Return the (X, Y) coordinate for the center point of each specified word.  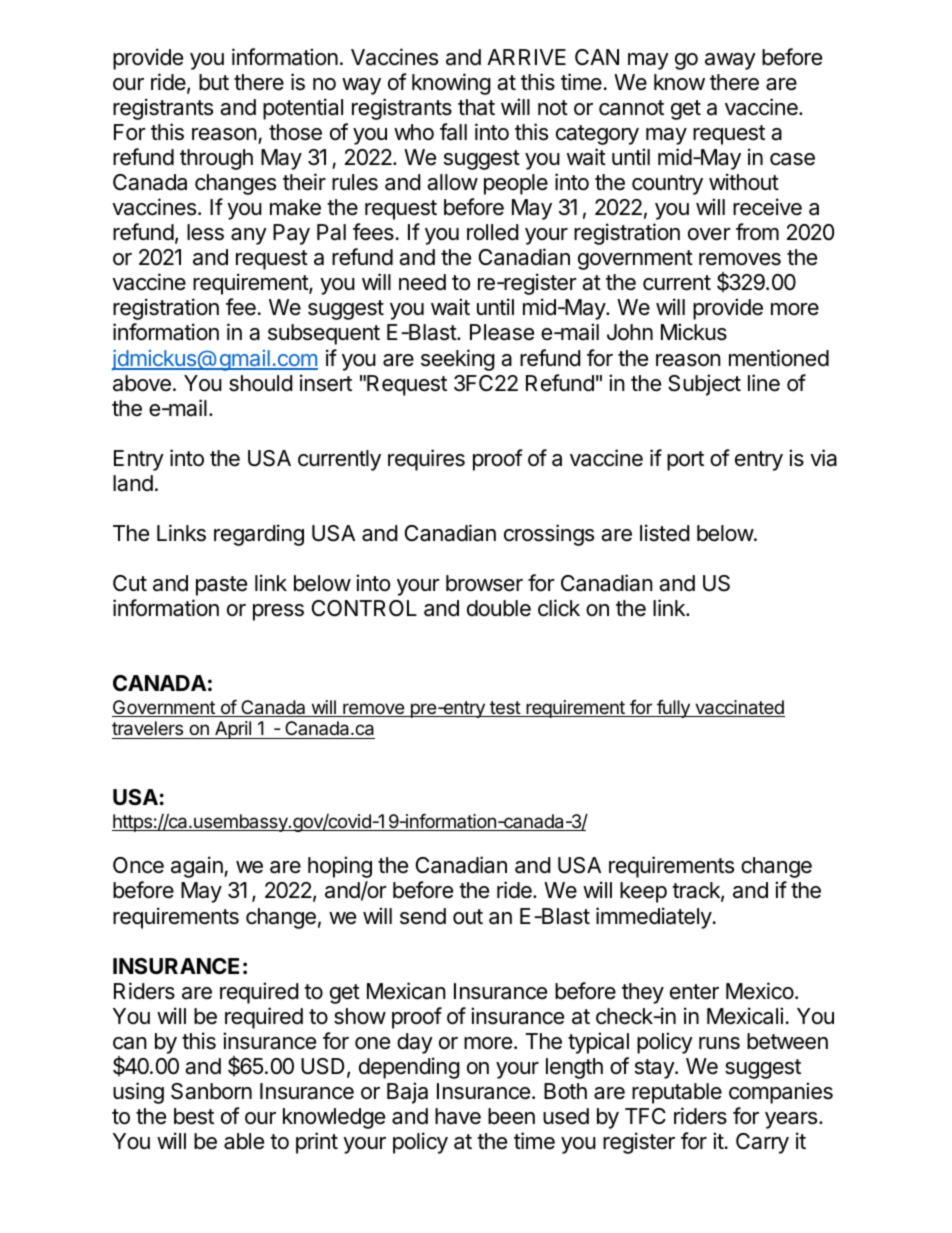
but (214, 82)
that (476, 107)
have (458, 1116)
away (730, 61)
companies (781, 1093)
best (194, 1116)
